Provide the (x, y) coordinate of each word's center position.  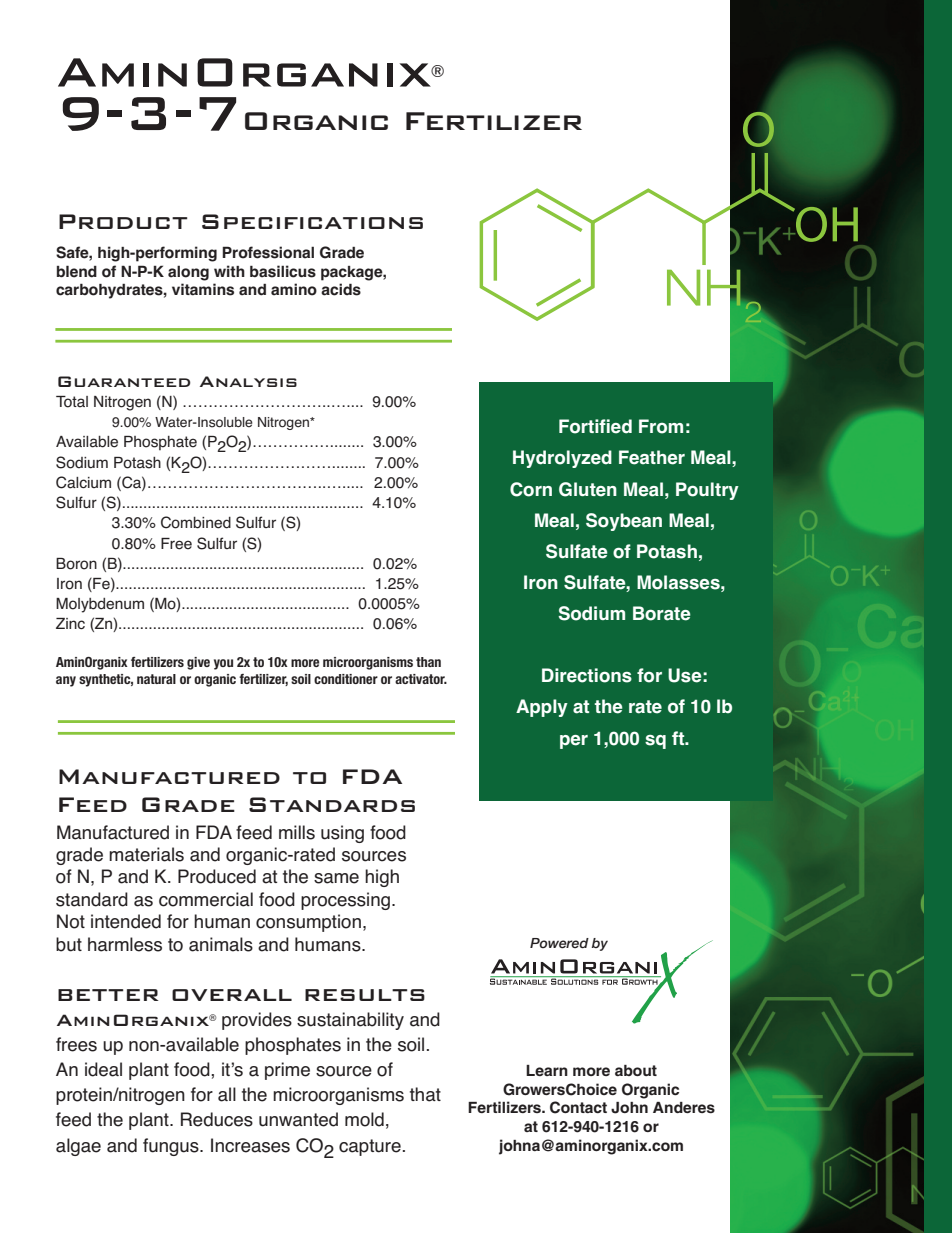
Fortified (595, 426)
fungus (172, 1147)
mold (364, 1119)
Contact (578, 1107)
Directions (587, 675)
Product (123, 221)
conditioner (346, 679)
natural (156, 679)
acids (341, 289)
